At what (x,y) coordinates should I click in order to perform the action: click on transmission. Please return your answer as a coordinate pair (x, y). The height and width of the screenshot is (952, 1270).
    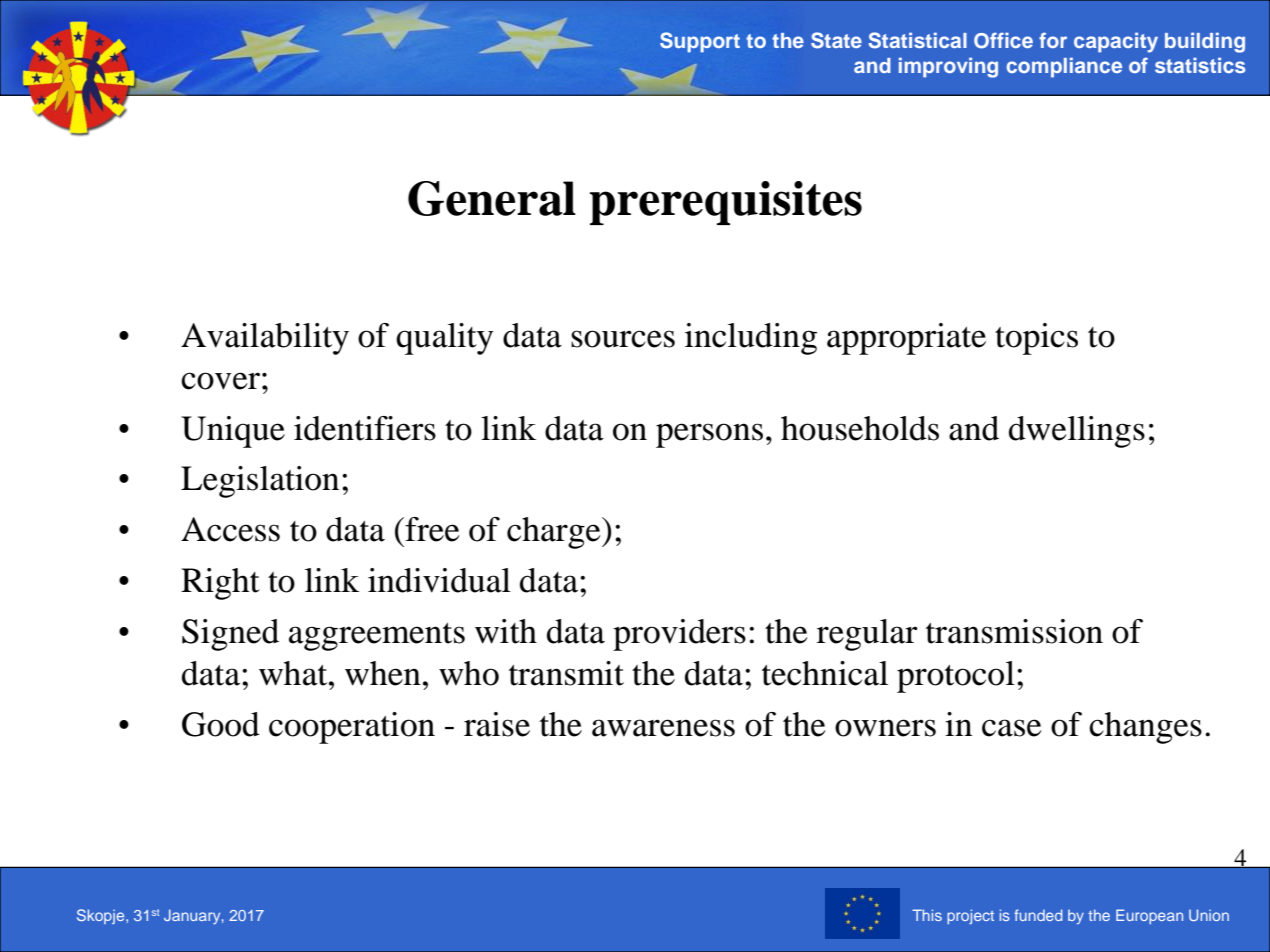
    Looking at the image, I should click on (1014, 631).
